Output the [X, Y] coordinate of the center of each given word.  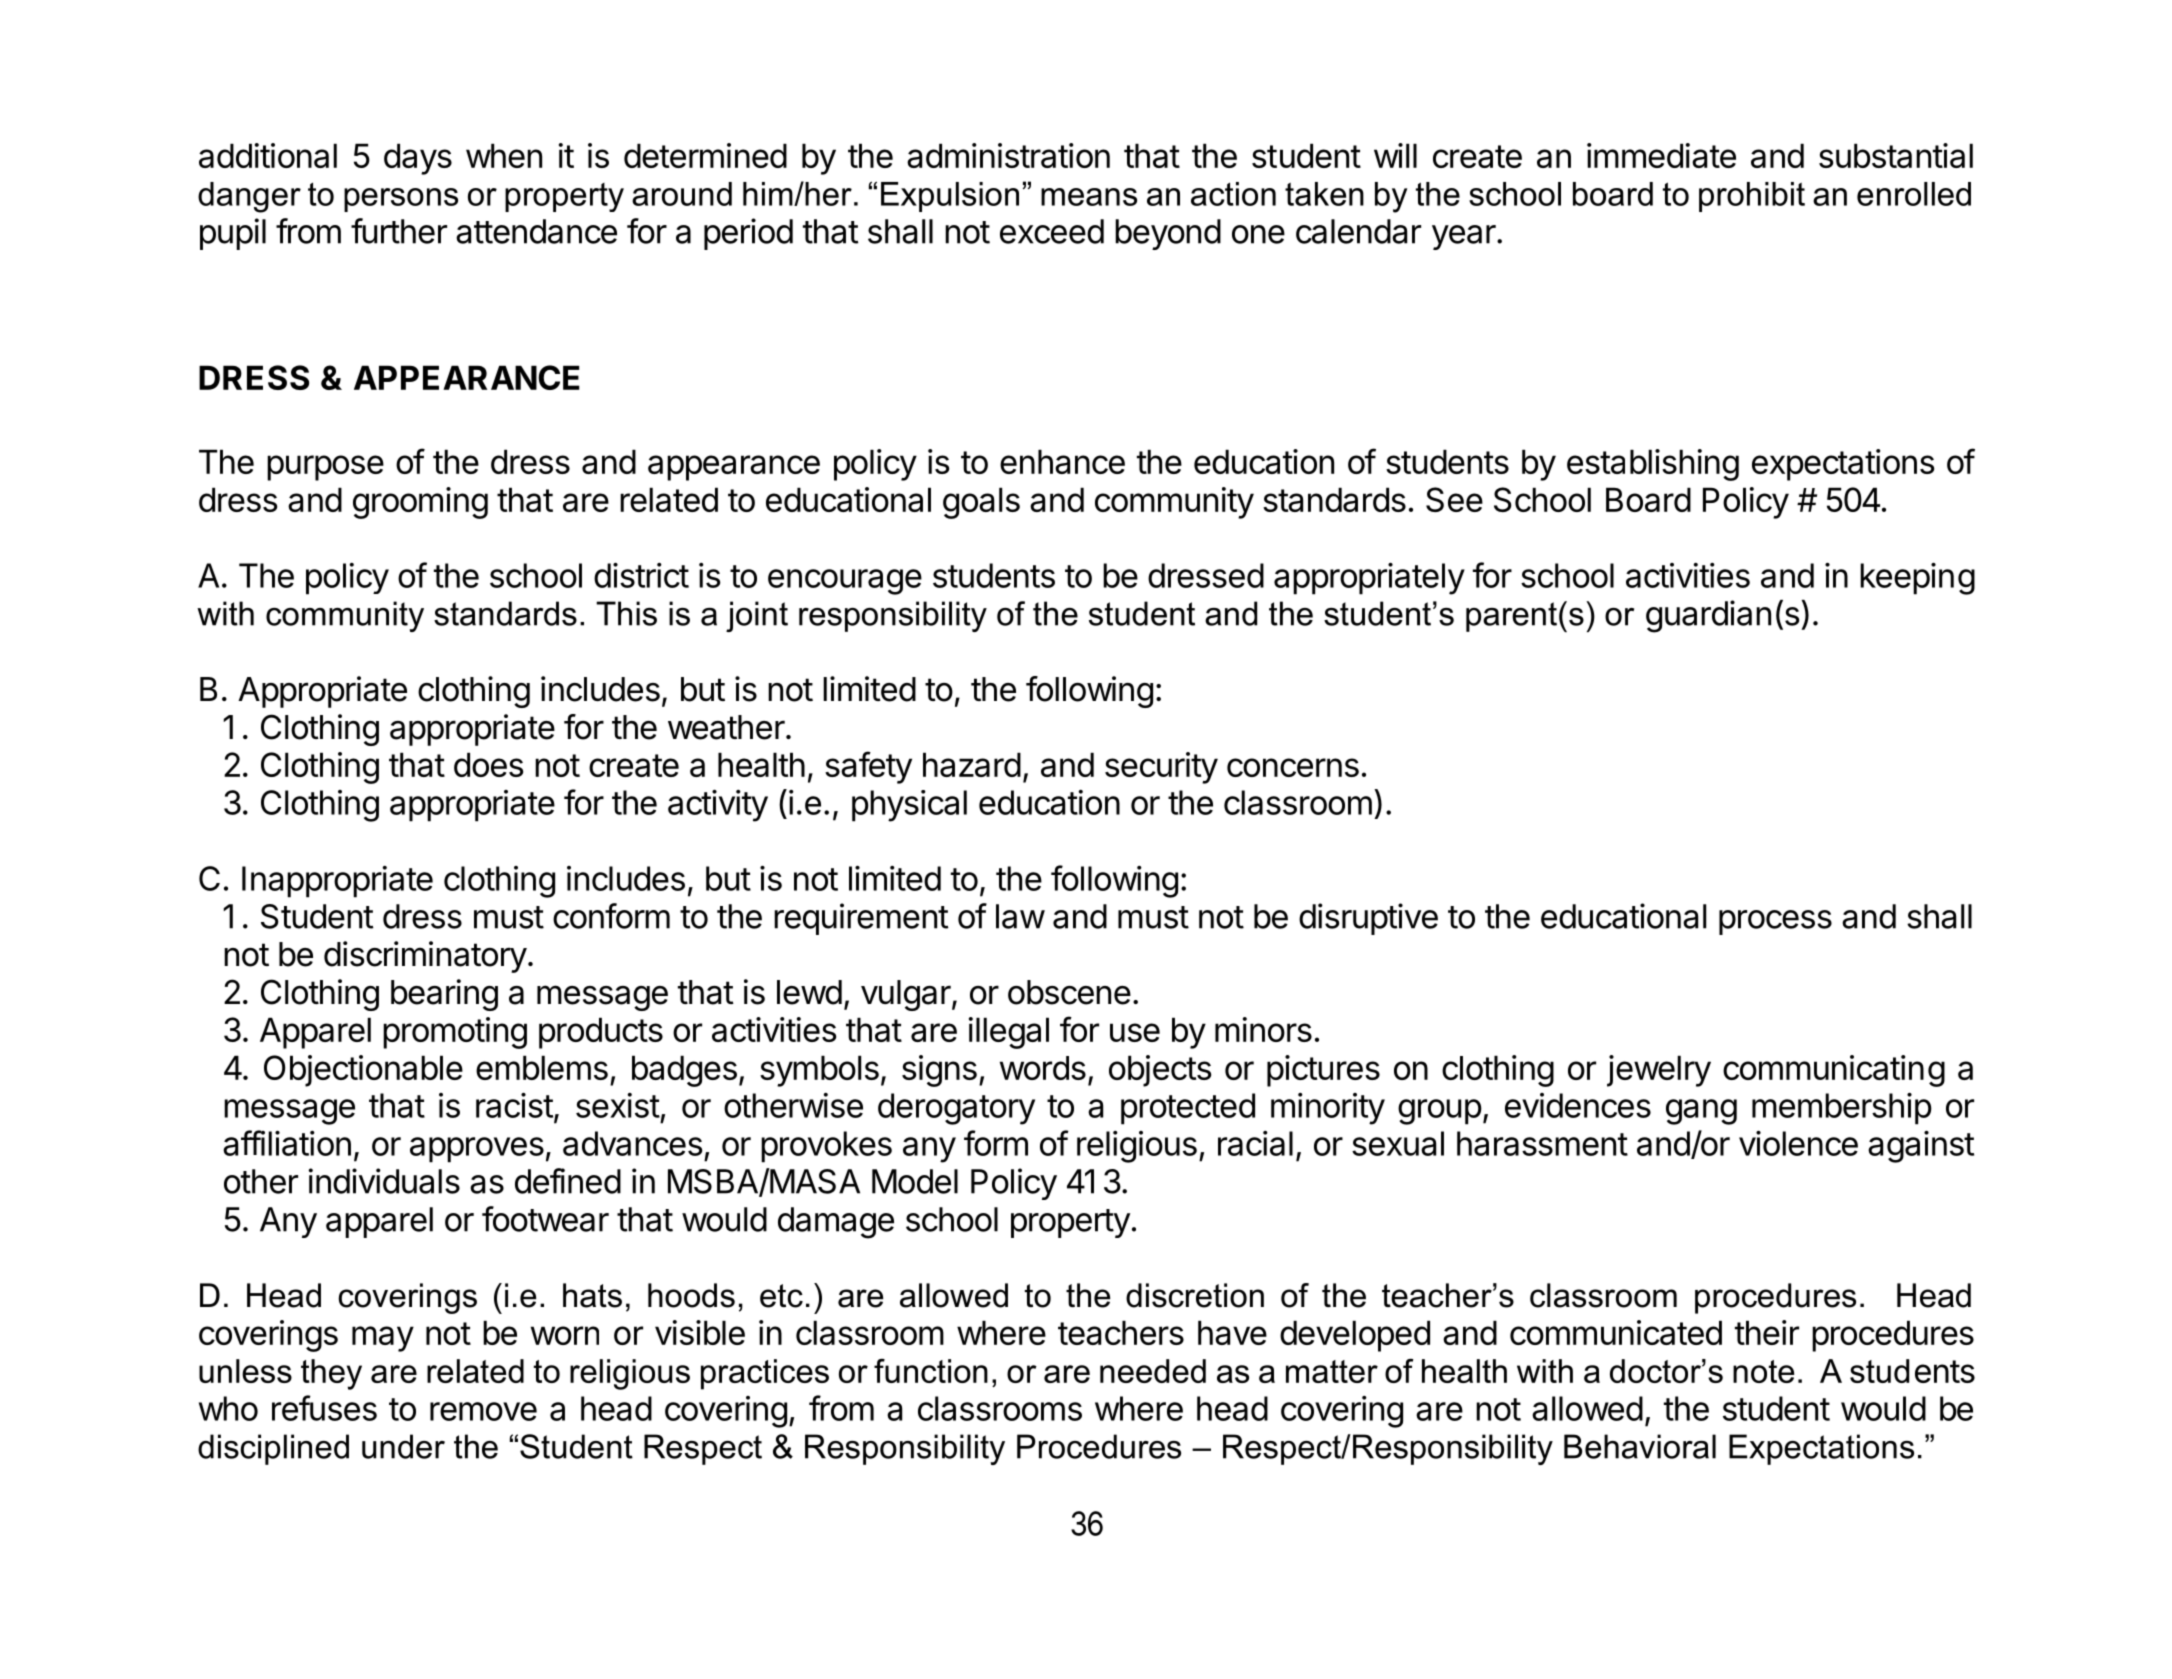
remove [483, 1411]
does [488, 764]
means [1089, 197]
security [1161, 768]
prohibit [1752, 197]
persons [401, 200]
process [1775, 922]
